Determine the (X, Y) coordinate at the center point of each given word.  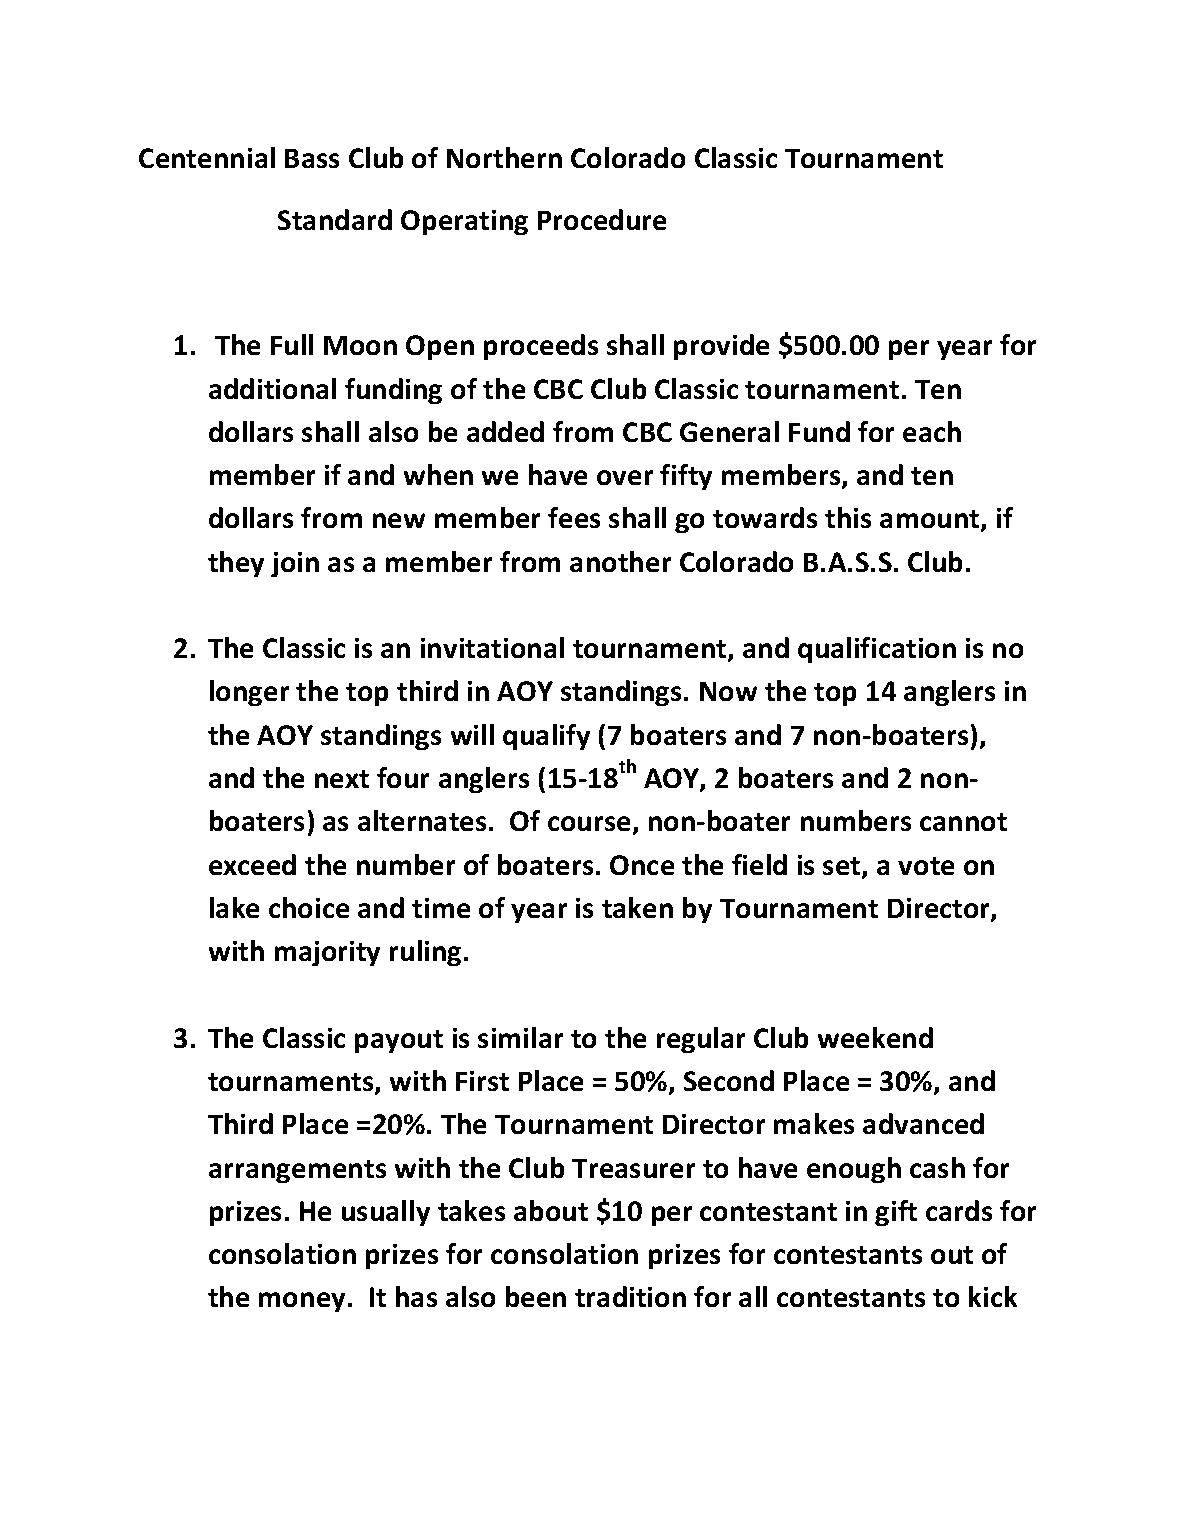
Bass (312, 158)
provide (721, 347)
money (302, 1302)
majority (327, 953)
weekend (875, 1037)
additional (272, 388)
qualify (546, 737)
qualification (877, 650)
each (932, 431)
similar (520, 1037)
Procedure (602, 219)
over (625, 477)
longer (249, 693)
